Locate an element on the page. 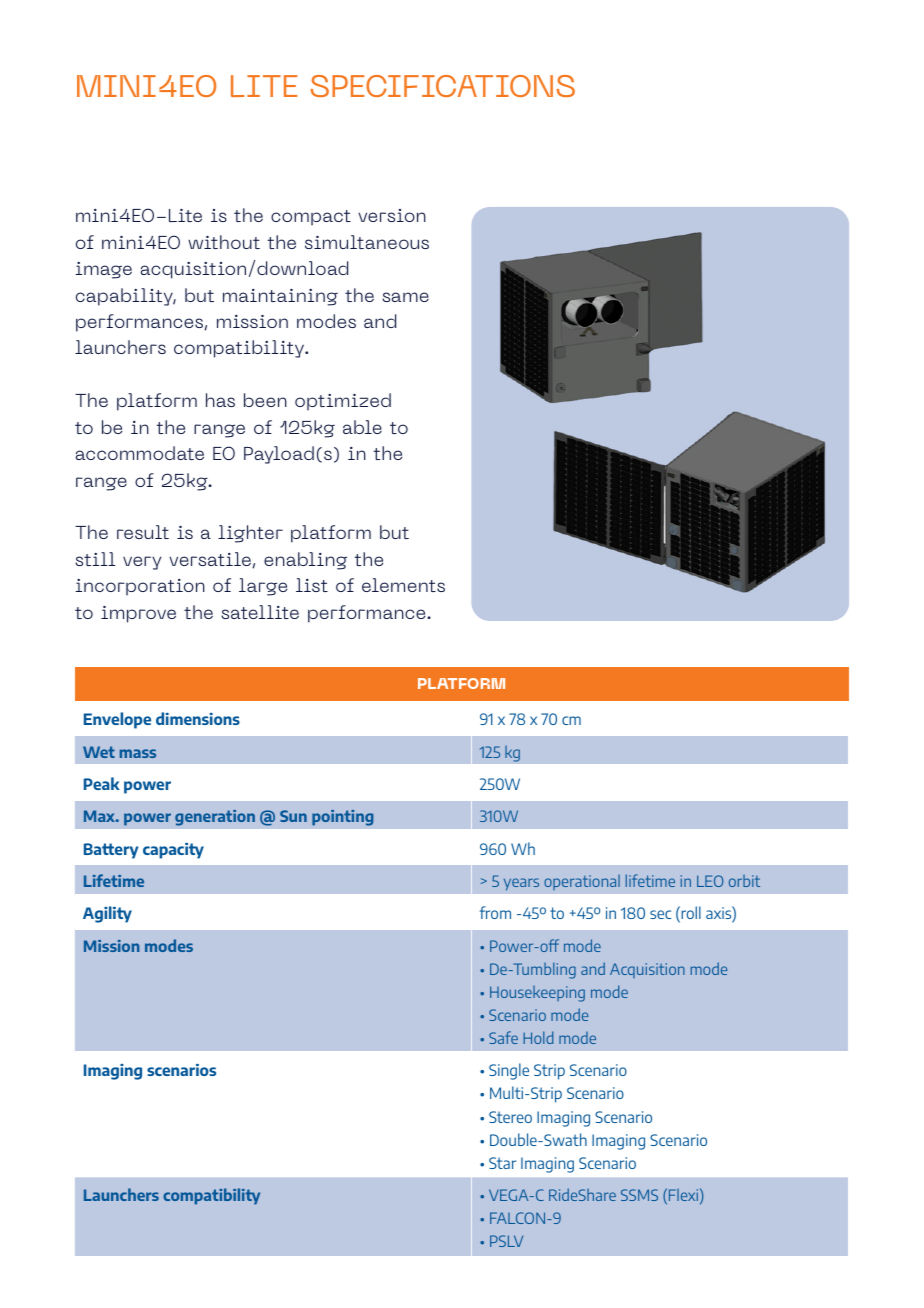  SSMS is located at coordinates (639, 1195).
